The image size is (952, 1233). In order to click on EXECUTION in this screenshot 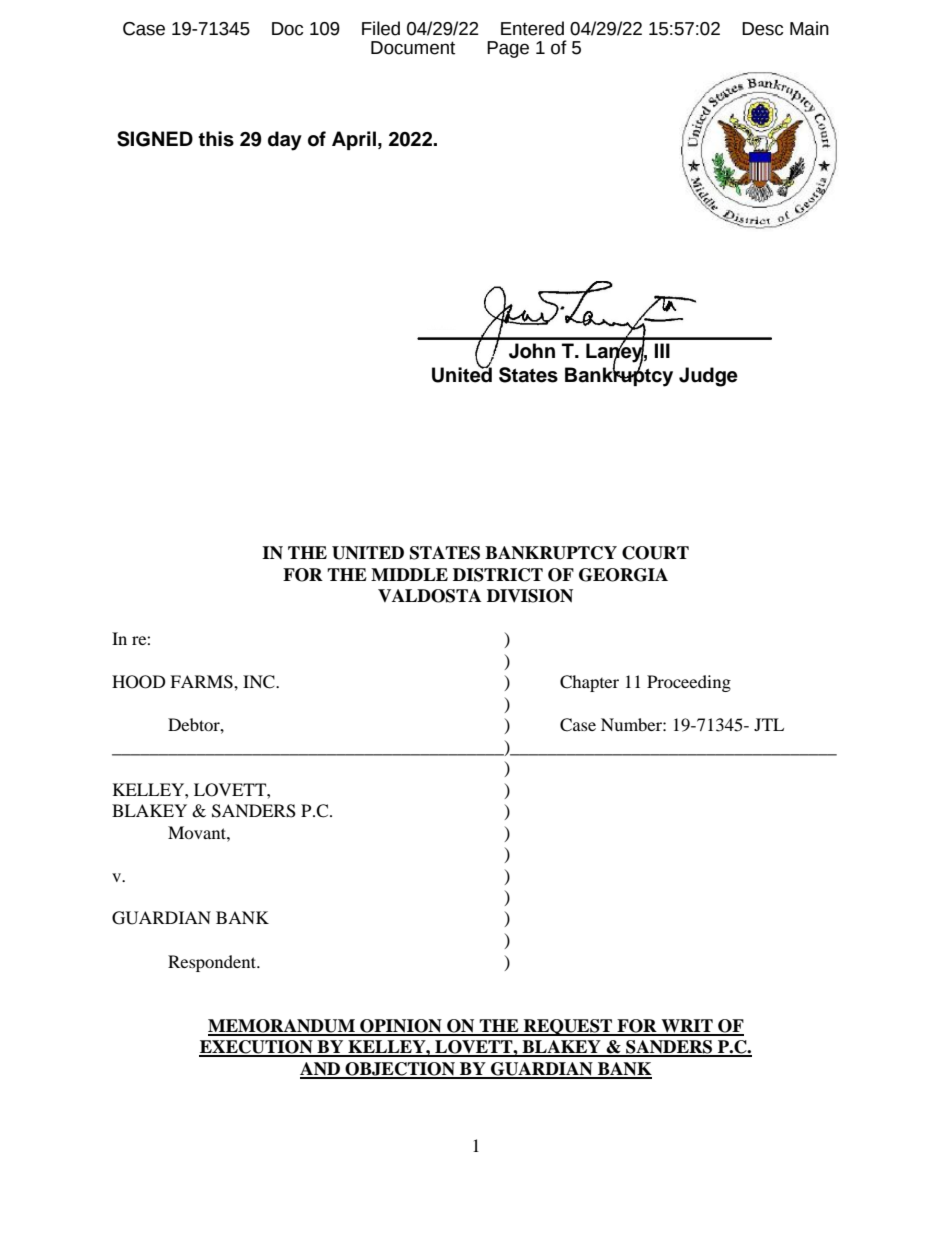, I will do `click(257, 1048)`.
